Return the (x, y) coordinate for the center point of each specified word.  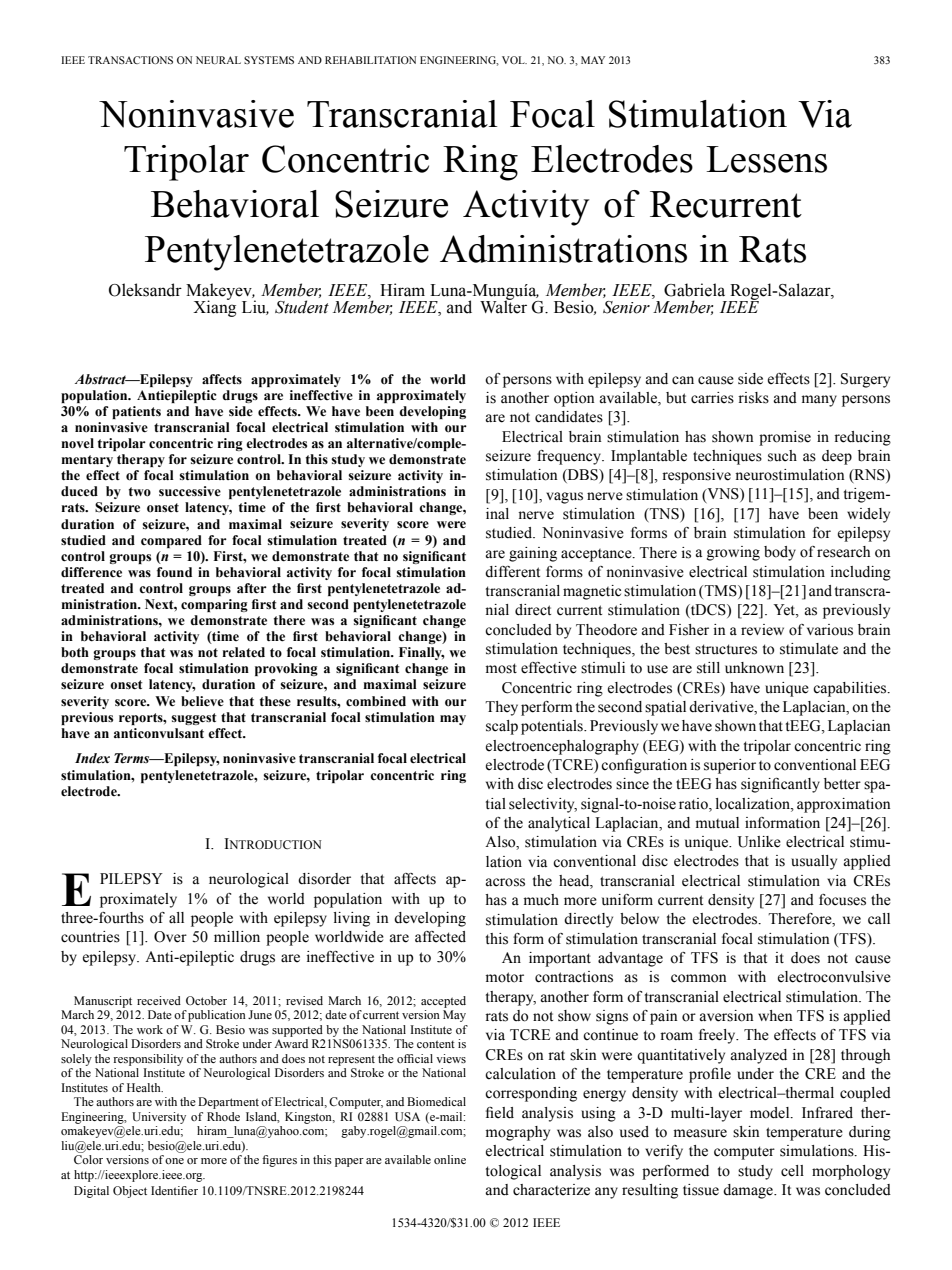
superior (730, 766)
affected (440, 937)
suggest (194, 719)
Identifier (174, 1190)
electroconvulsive (834, 977)
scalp (502, 727)
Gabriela (694, 290)
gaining (533, 554)
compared (171, 541)
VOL (514, 60)
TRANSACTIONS (130, 60)
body (780, 553)
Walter (503, 306)
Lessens (766, 159)
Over (170, 937)
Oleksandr (145, 290)
